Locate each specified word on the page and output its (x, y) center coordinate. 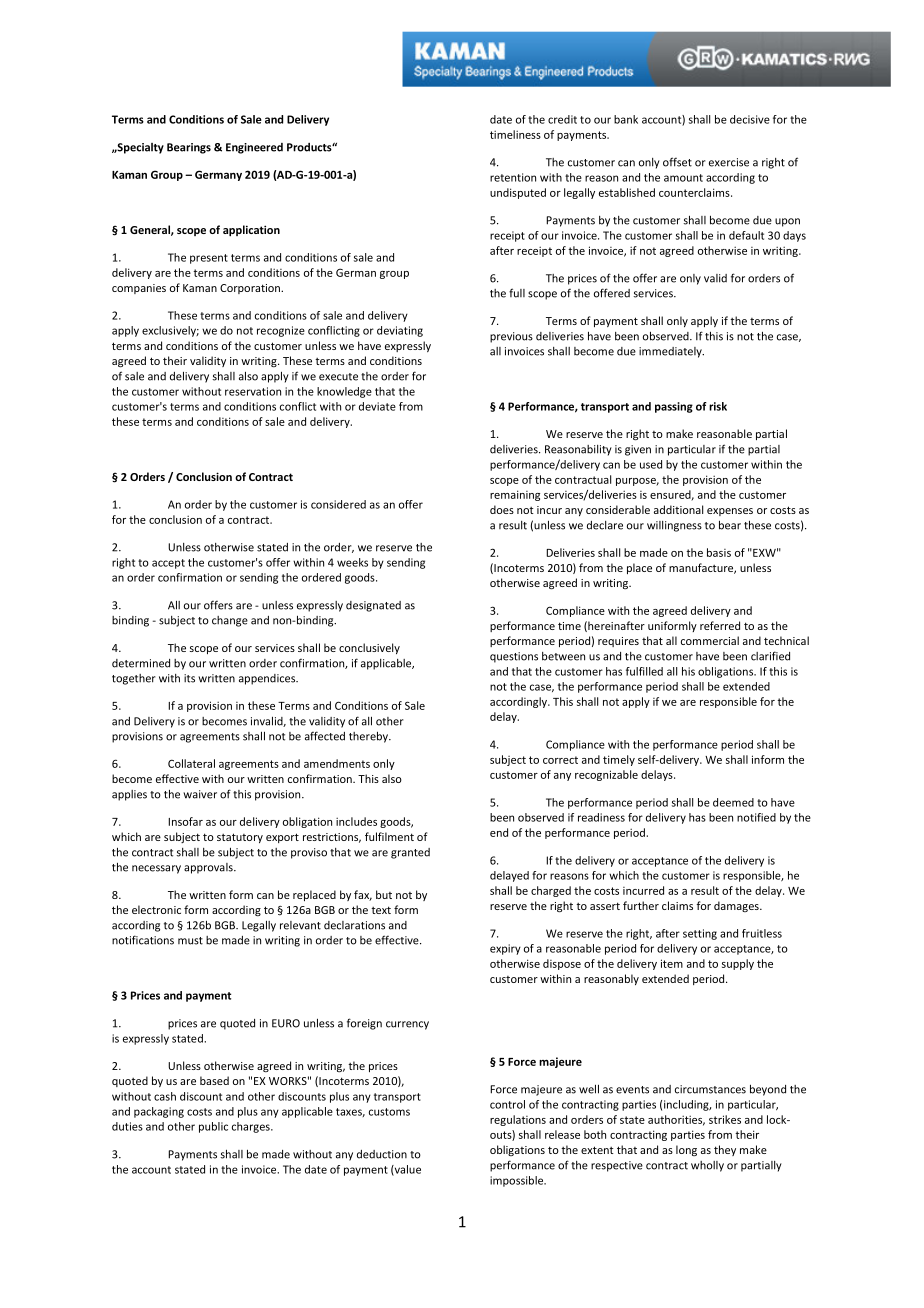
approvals (209, 868)
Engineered (254, 148)
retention (513, 177)
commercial (710, 640)
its (189, 678)
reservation (253, 391)
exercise (729, 162)
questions (514, 657)
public (213, 1127)
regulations (518, 1120)
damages (737, 906)
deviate (377, 406)
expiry (505, 949)
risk (718, 406)
